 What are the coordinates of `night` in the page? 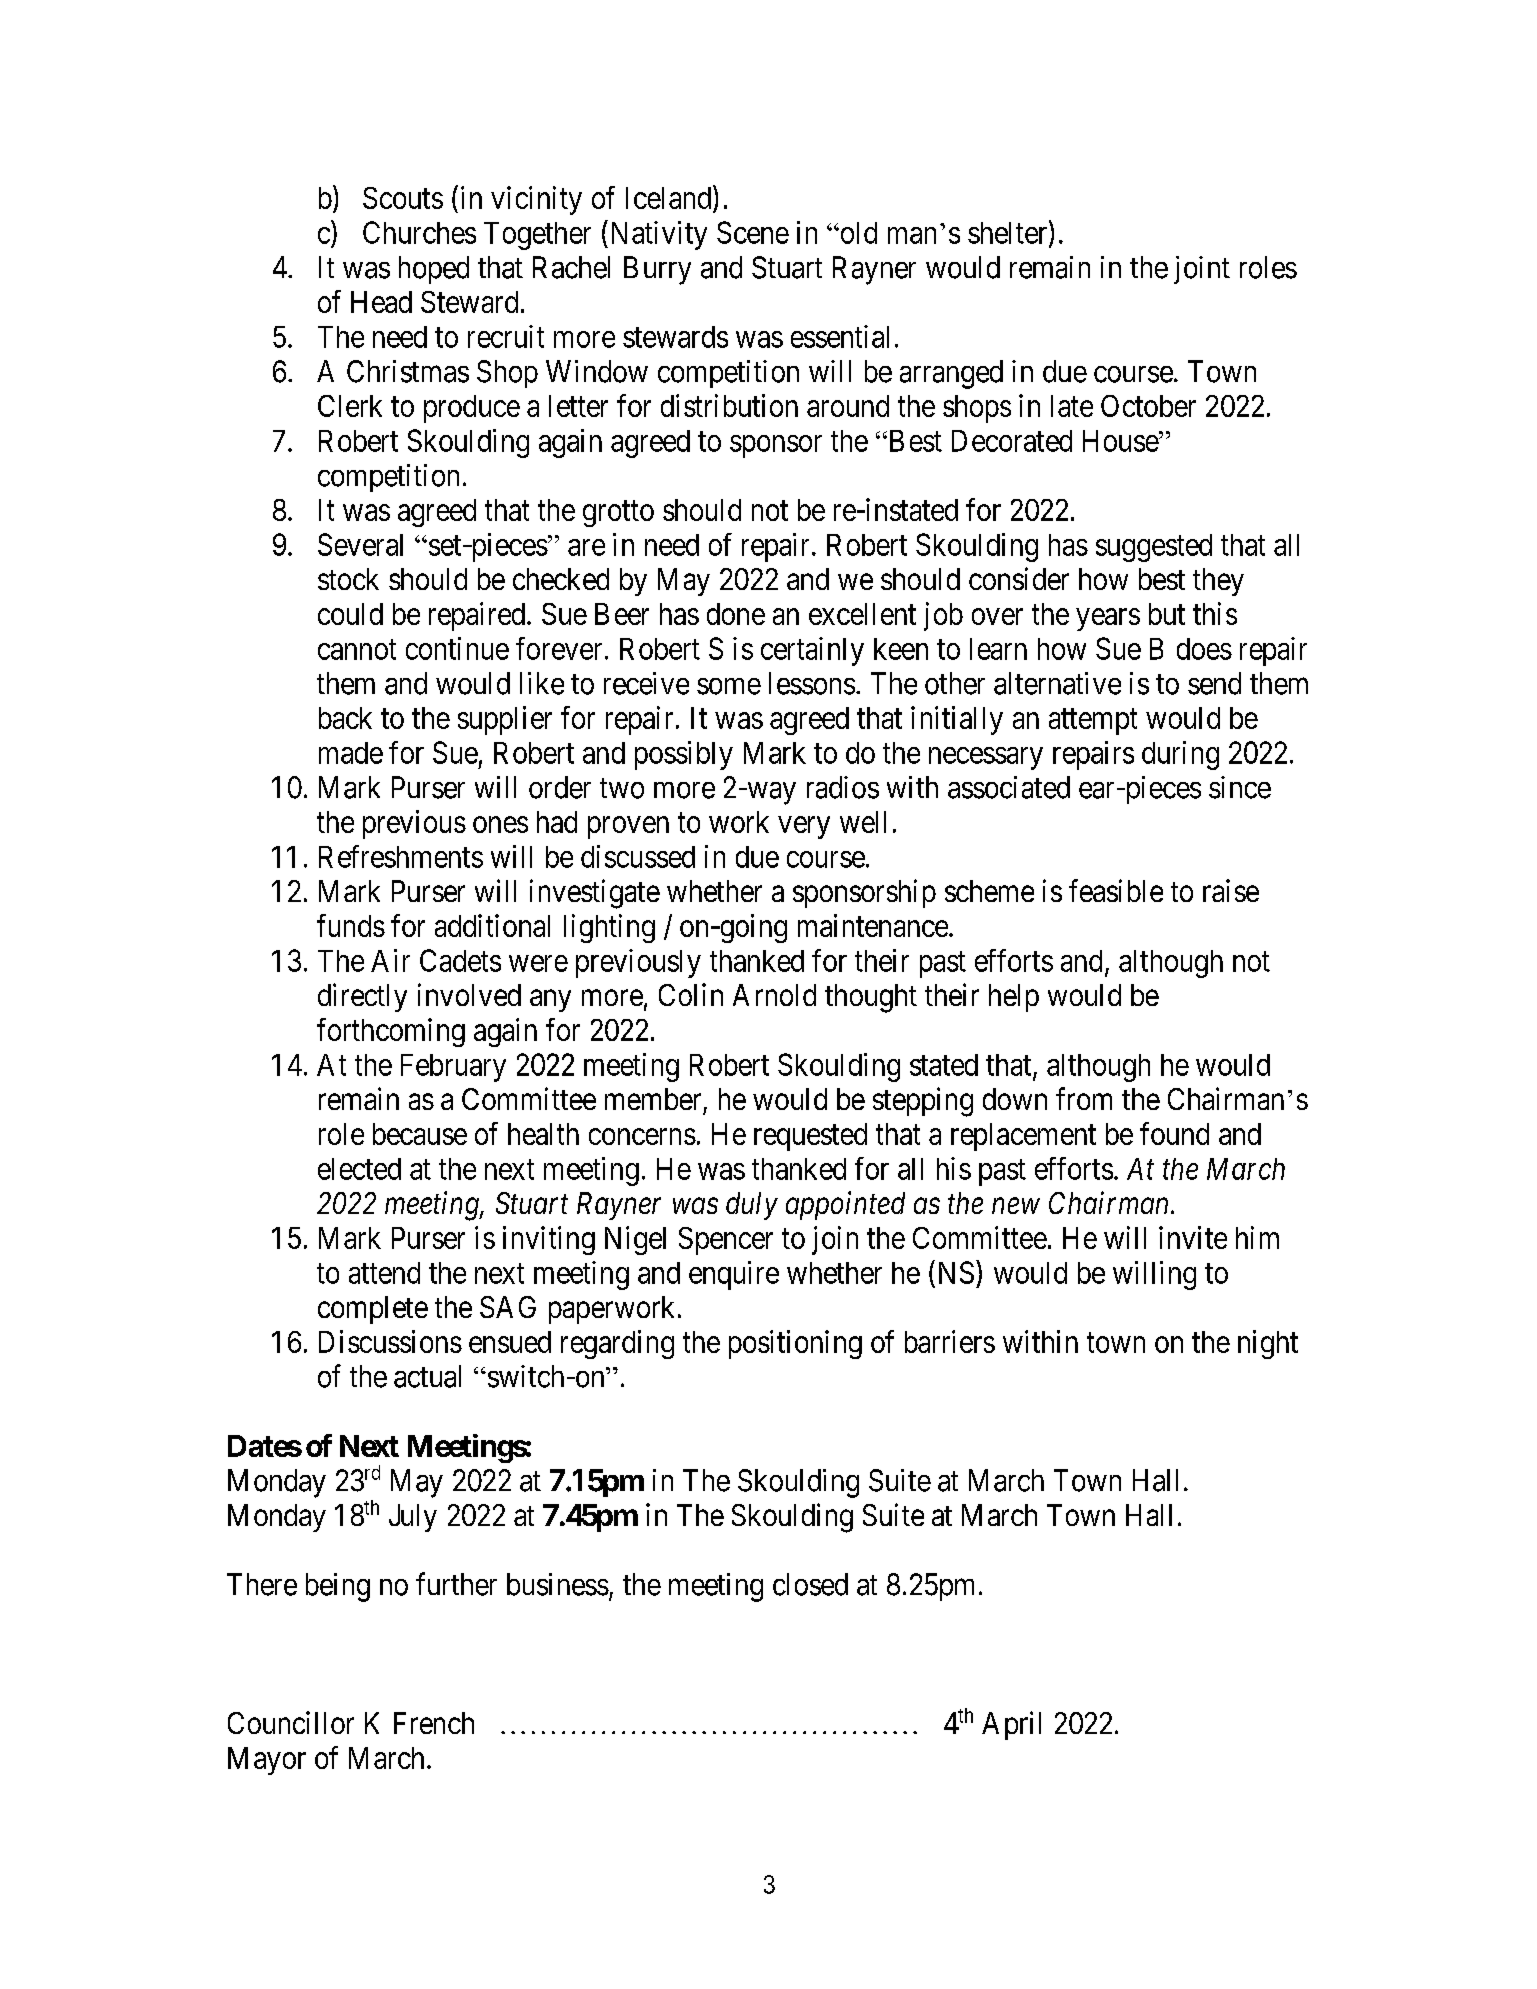 It's located at (1268, 1344).
